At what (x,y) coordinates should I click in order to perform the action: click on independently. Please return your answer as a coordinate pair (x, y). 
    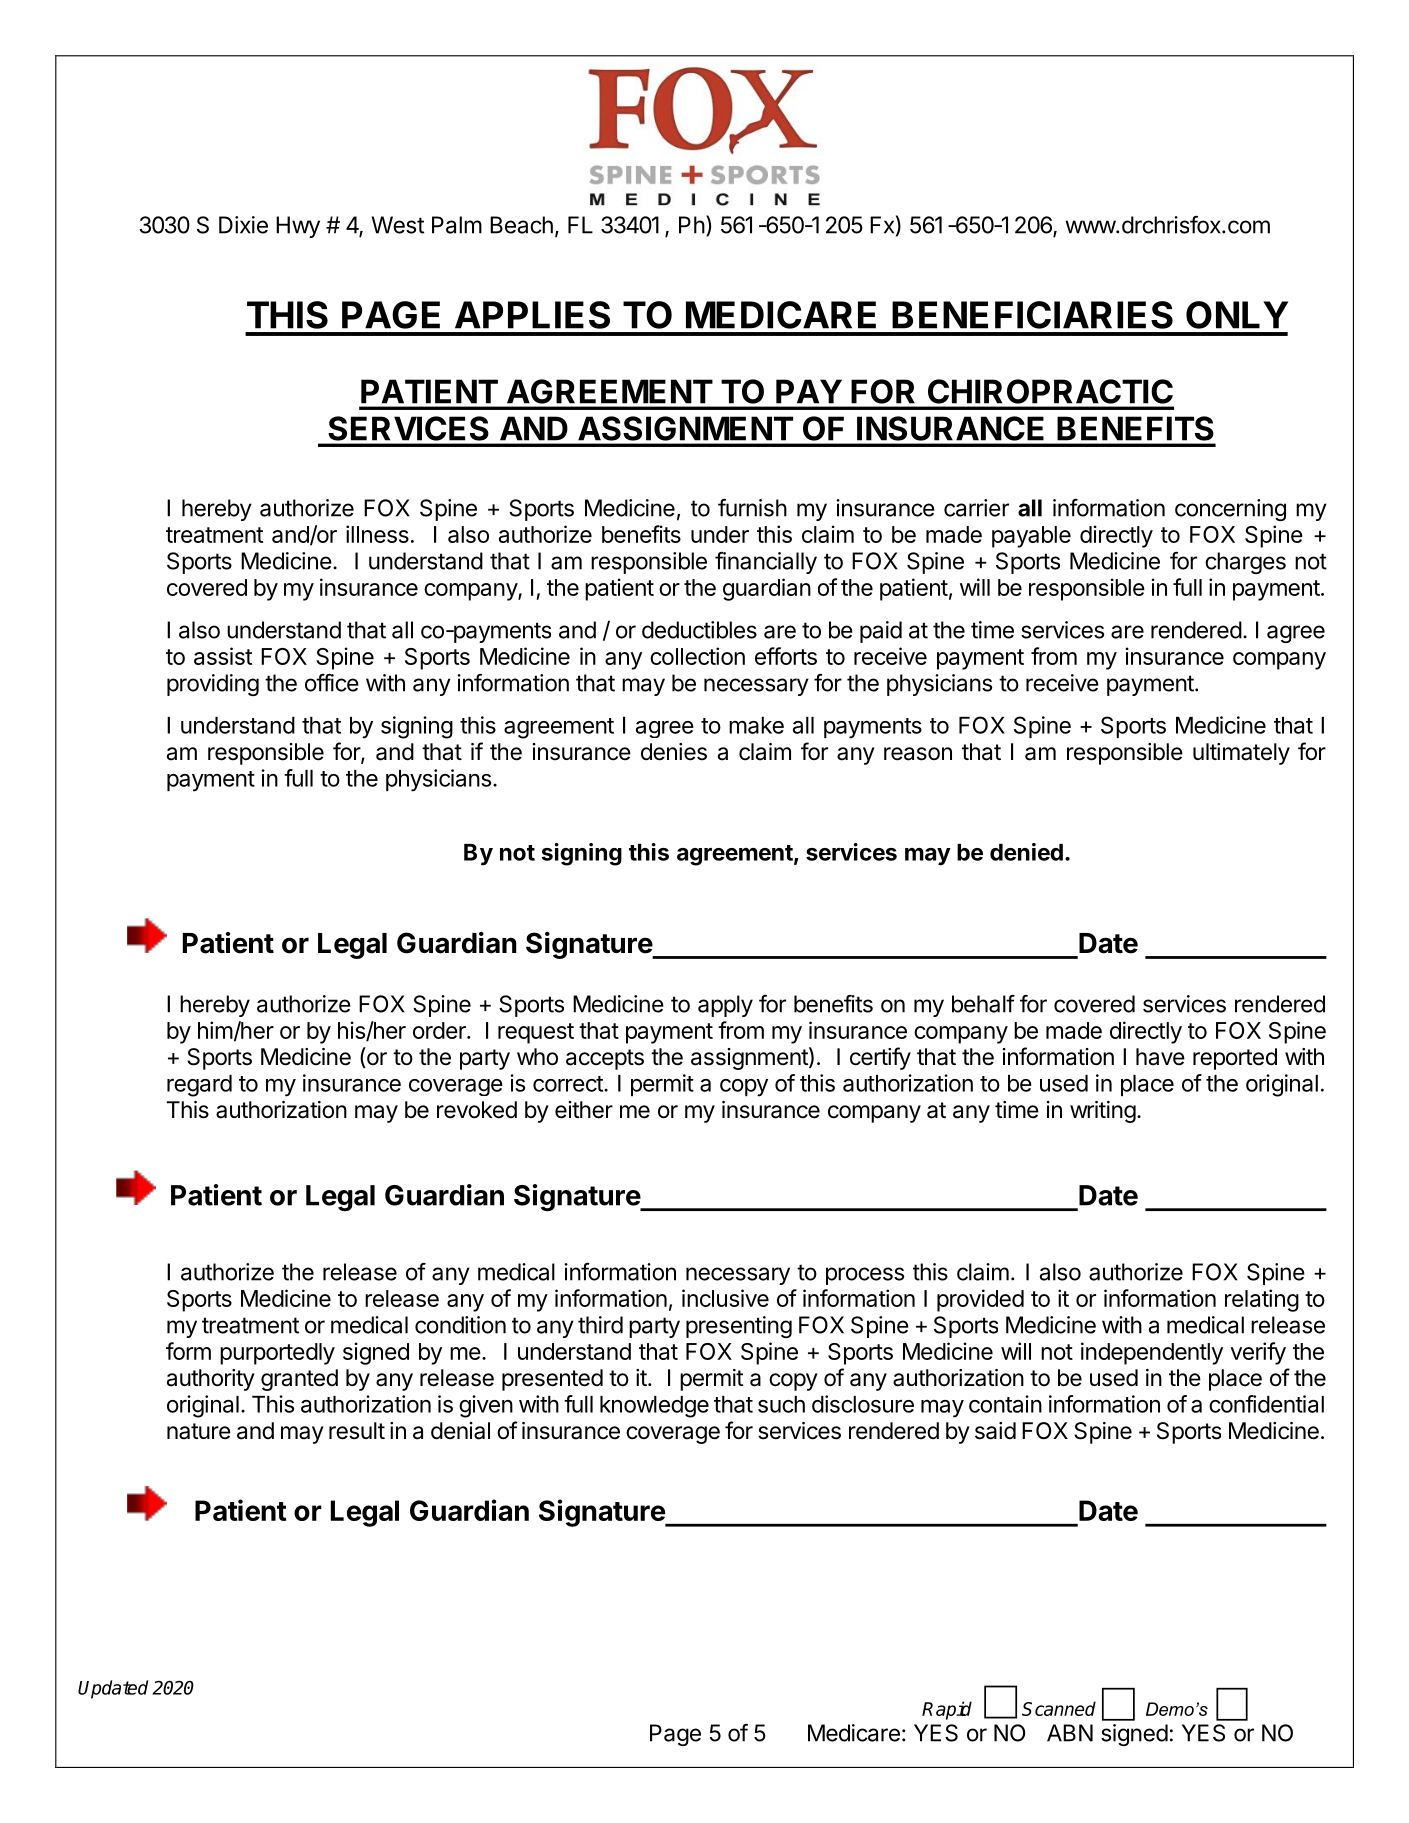
    Looking at the image, I should click on (1152, 1353).
